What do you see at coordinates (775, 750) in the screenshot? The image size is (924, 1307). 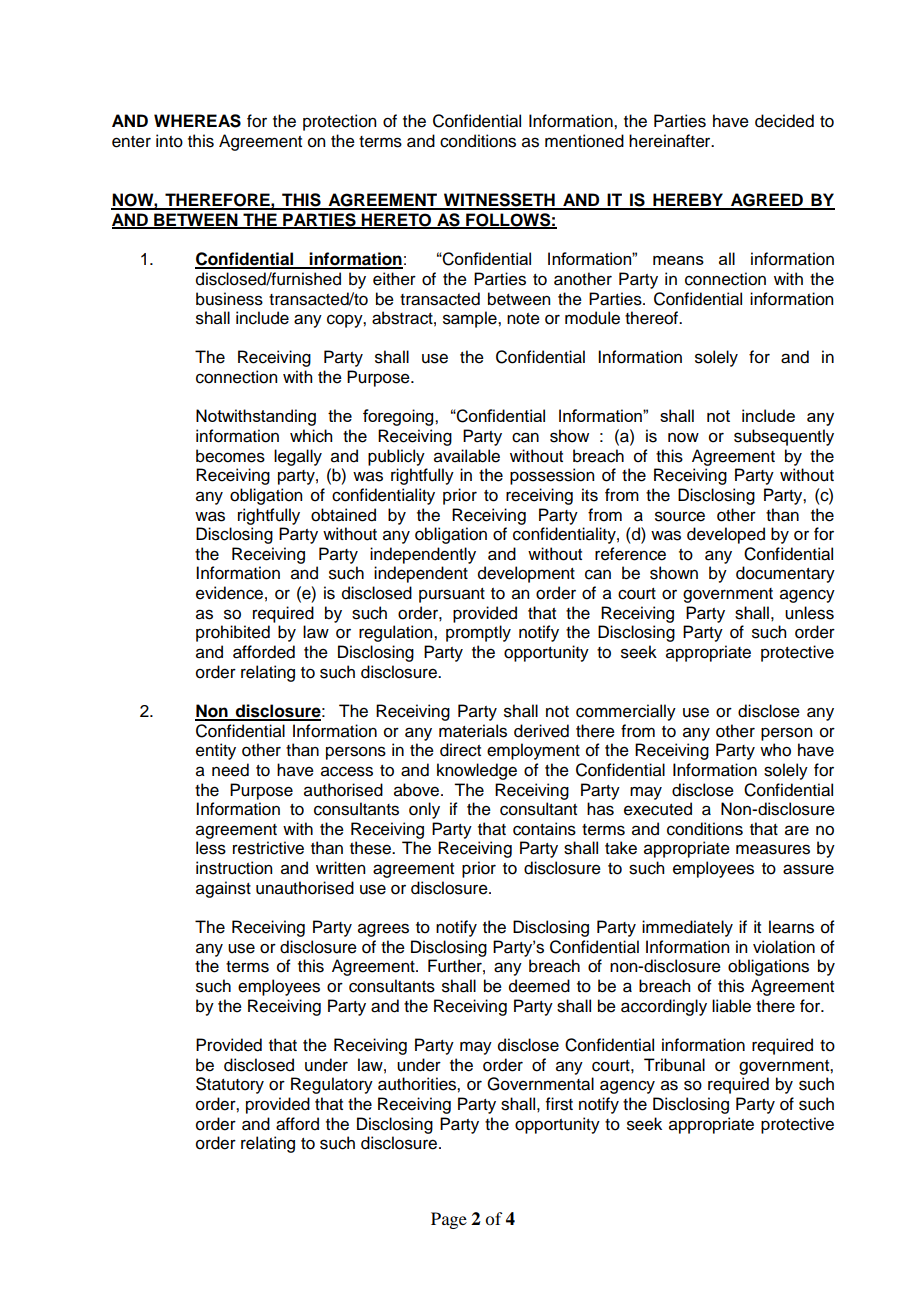 I see `who` at bounding box center [775, 750].
